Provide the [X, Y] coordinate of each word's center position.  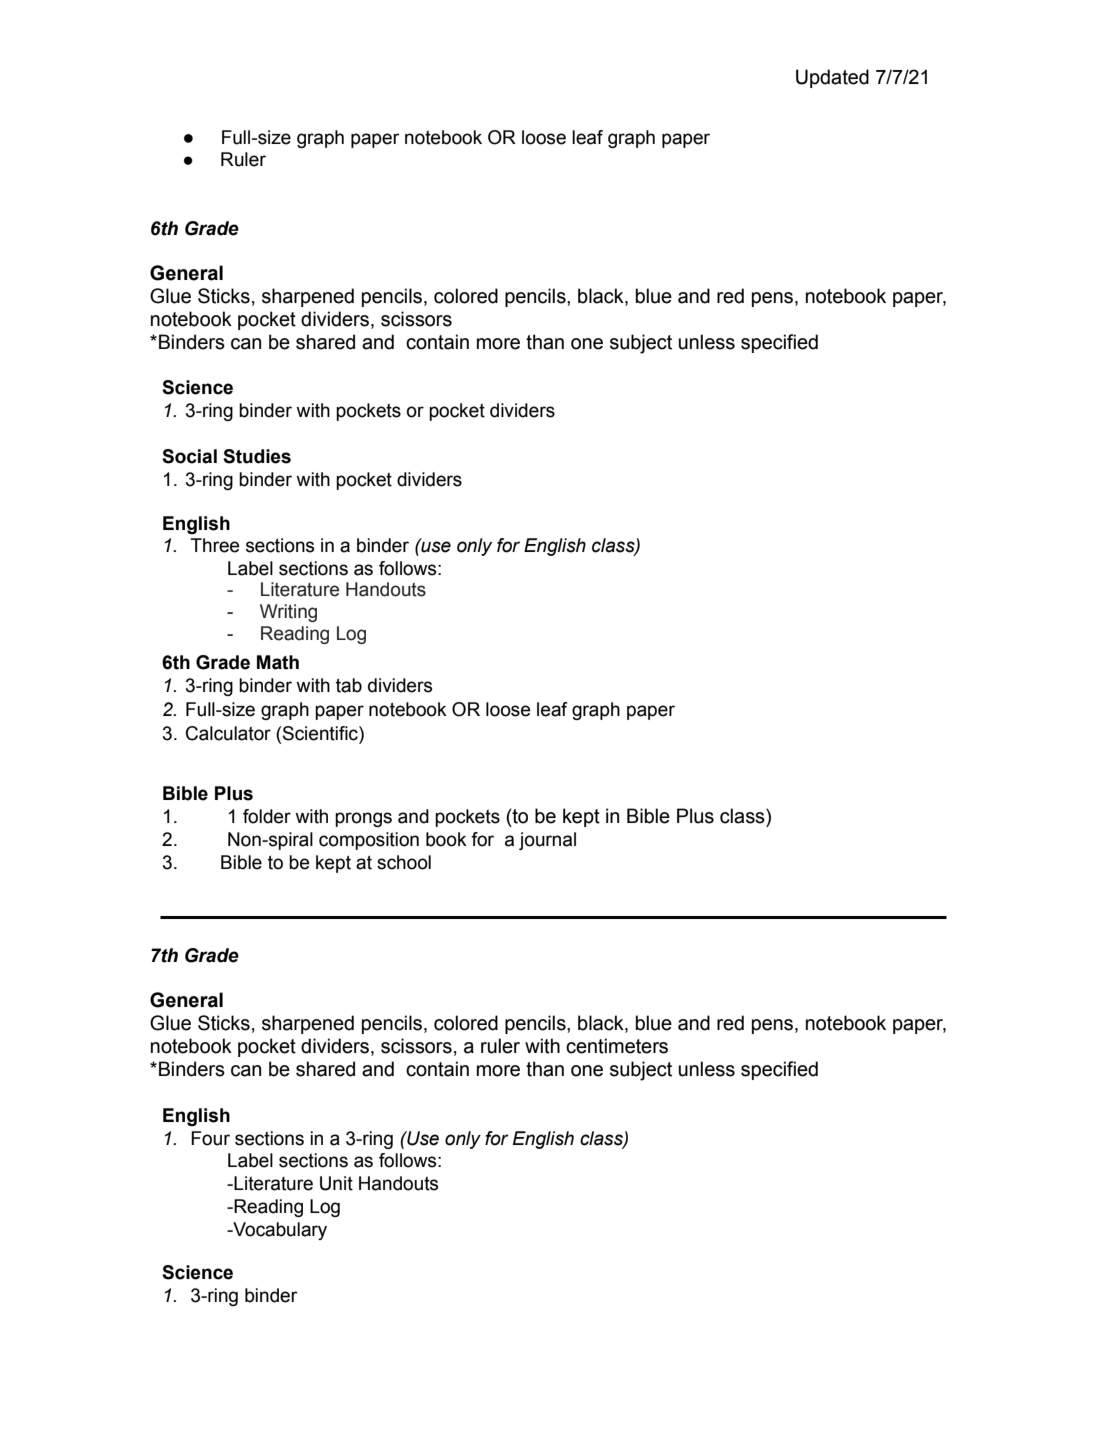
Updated [832, 78]
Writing [288, 613]
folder [267, 816]
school [404, 862]
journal [547, 841]
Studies [257, 456]
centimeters [617, 1046]
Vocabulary [279, 1231]
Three [215, 545]
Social [189, 456]
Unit [336, 1183]
